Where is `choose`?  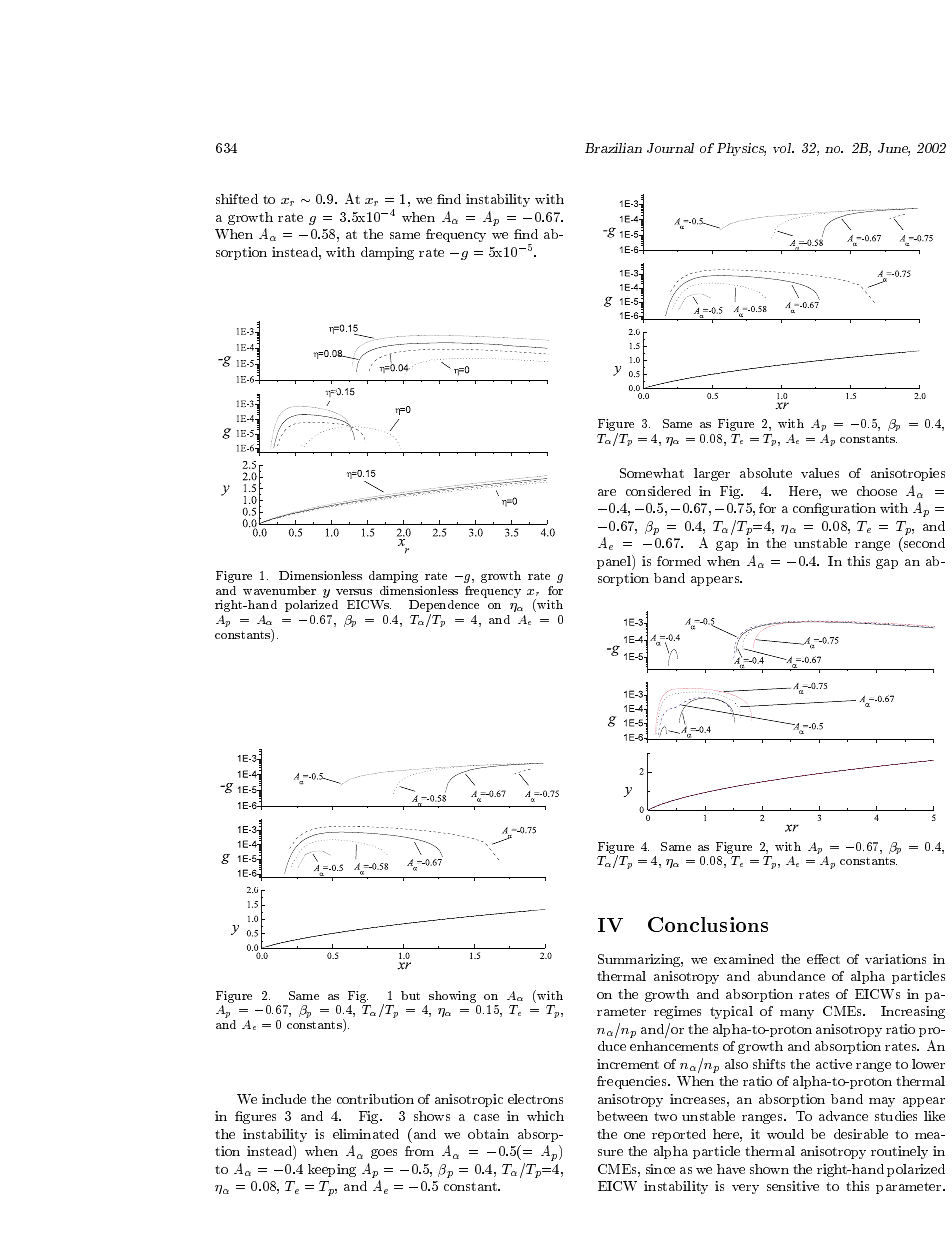 choose is located at coordinates (877, 491).
